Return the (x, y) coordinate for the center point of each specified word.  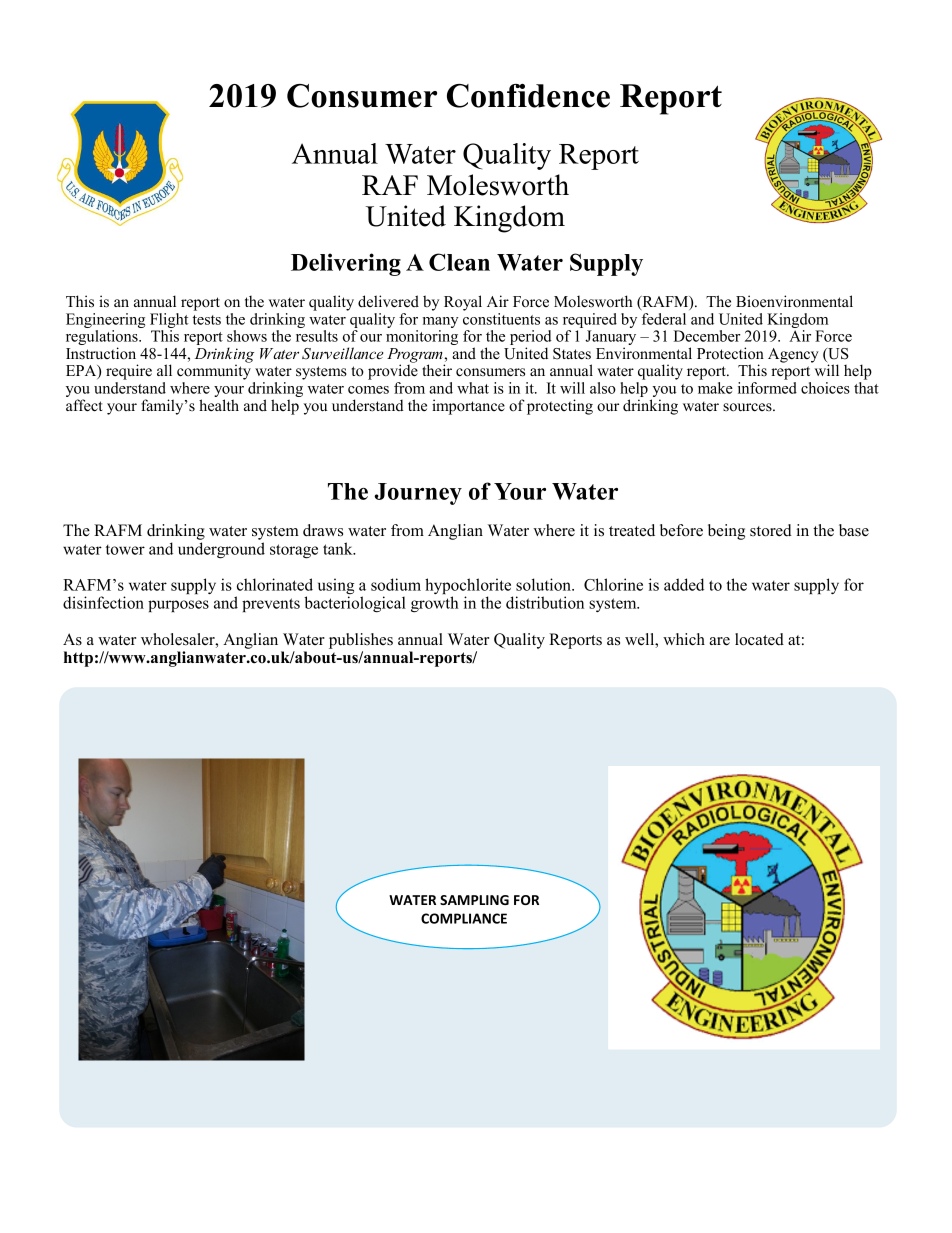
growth (435, 604)
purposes (178, 606)
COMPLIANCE (464, 918)
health (219, 405)
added (684, 584)
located (759, 639)
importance (468, 407)
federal (663, 317)
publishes (361, 641)
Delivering (346, 264)
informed (767, 388)
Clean (459, 262)
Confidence (528, 96)
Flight (169, 322)
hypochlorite (469, 587)
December (707, 336)
